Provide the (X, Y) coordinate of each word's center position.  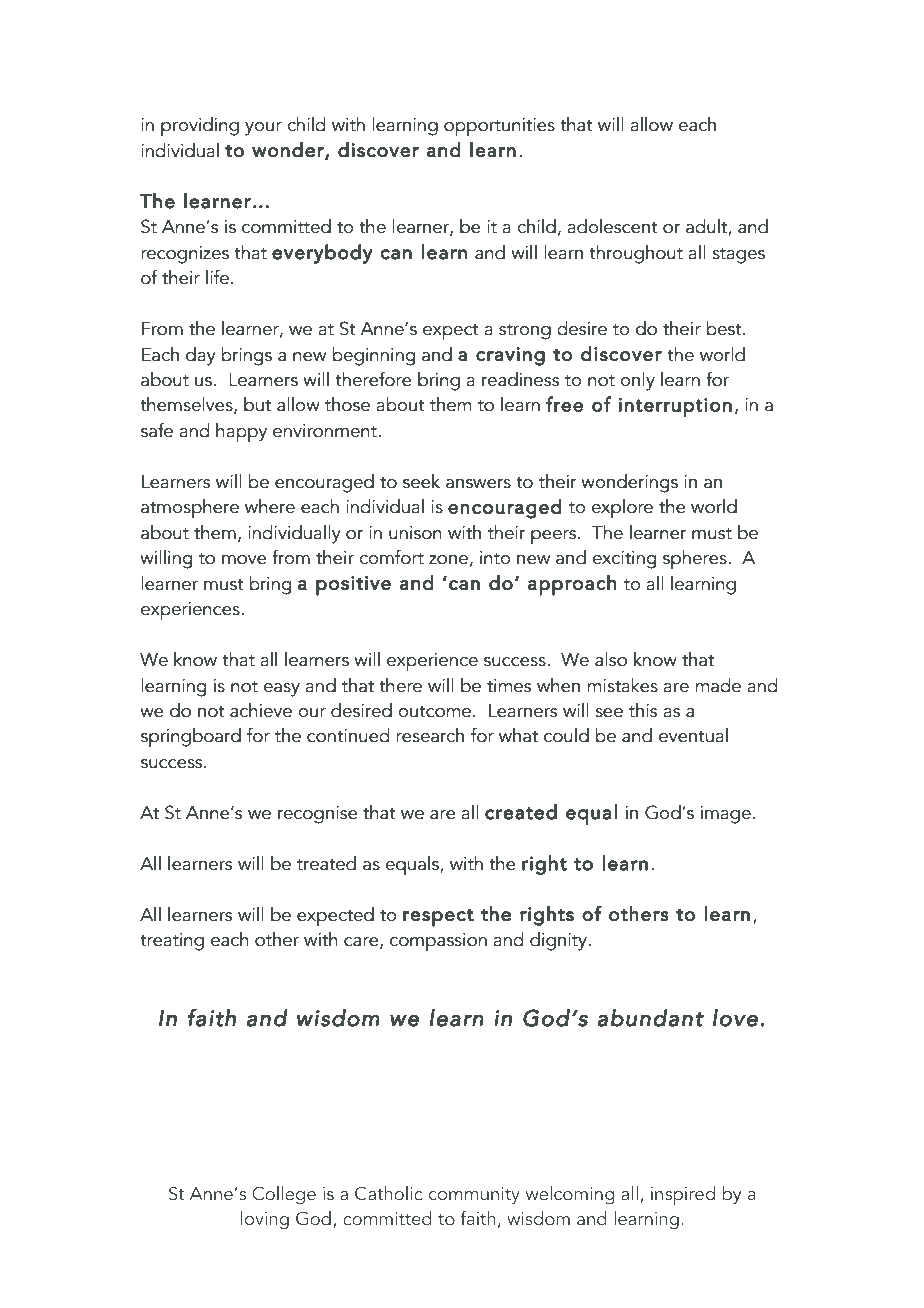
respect (438, 918)
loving (265, 1220)
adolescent (612, 226)
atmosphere (190, 508)
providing (200, 127)
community (474, 1196)
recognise (318, 815)
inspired (683, 1195)
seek (421, 481)
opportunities (499, 127)
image (726, 815)
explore (622, 509)
